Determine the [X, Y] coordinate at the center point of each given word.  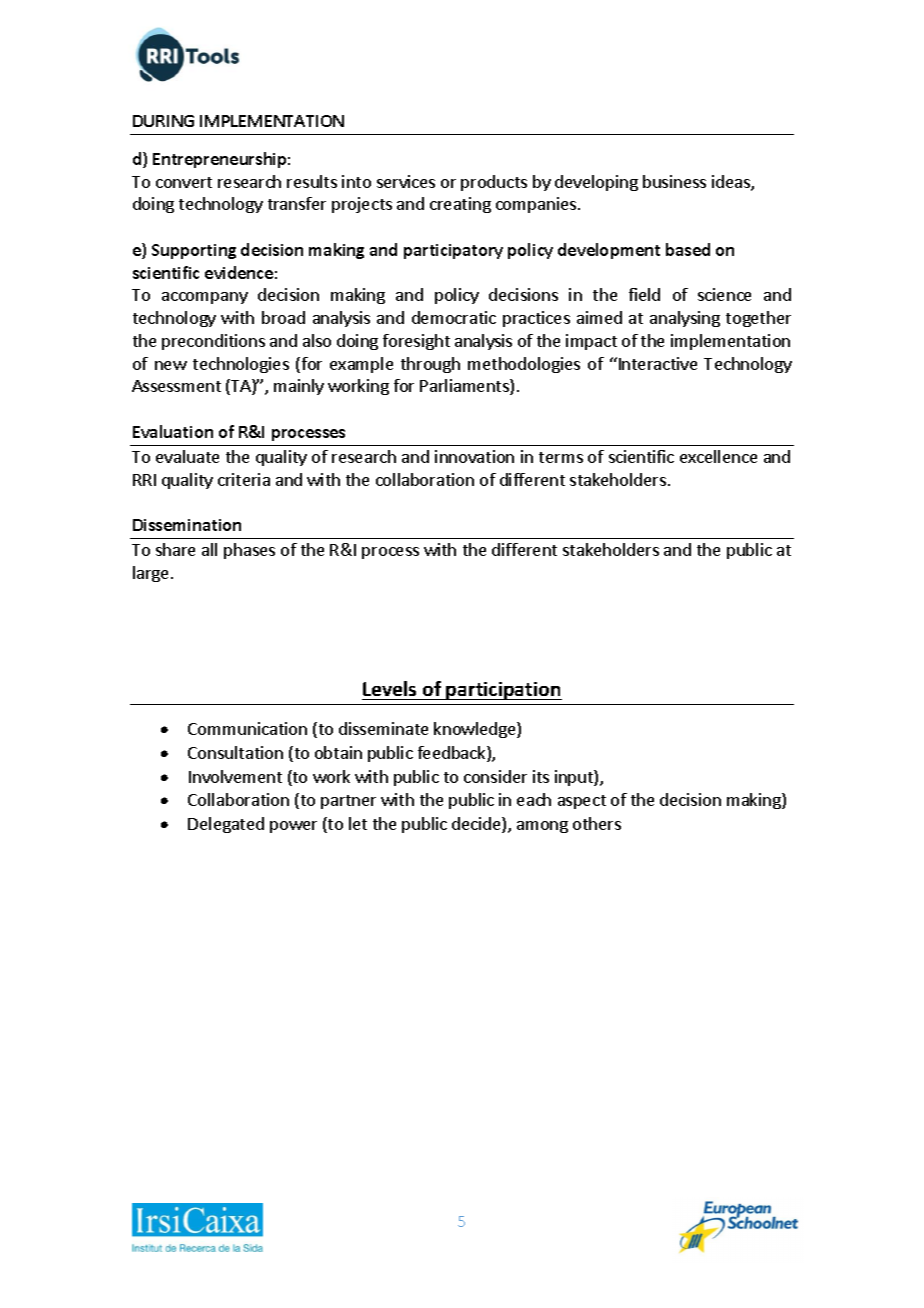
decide [477, 825]
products [494, 183]
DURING [163, 121]
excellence [718, 456]
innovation [474, 456]
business [674, 181]
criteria [244, 479]
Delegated [226, 825]
